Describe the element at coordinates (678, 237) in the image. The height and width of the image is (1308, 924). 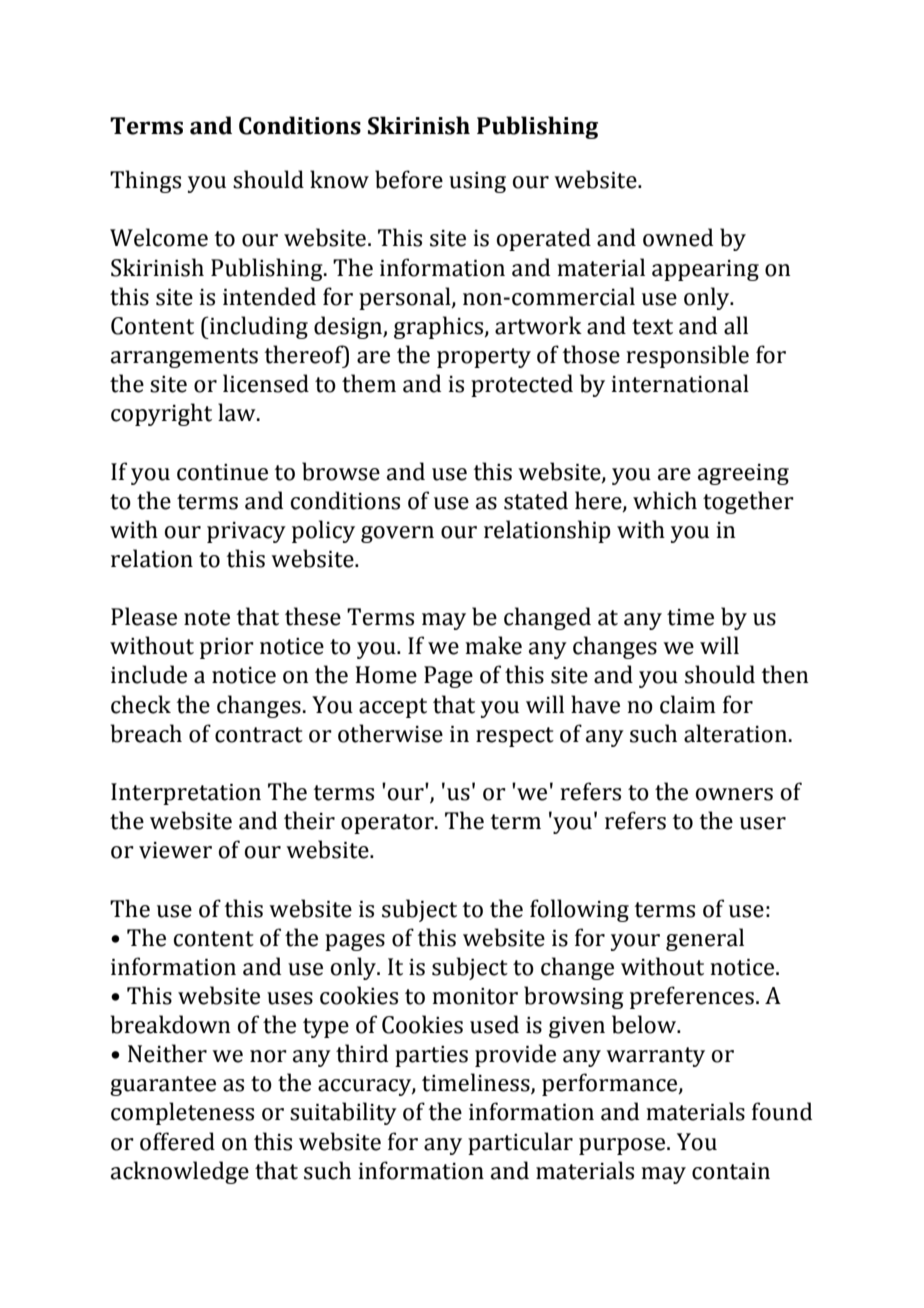
I see `owned` at that location.
